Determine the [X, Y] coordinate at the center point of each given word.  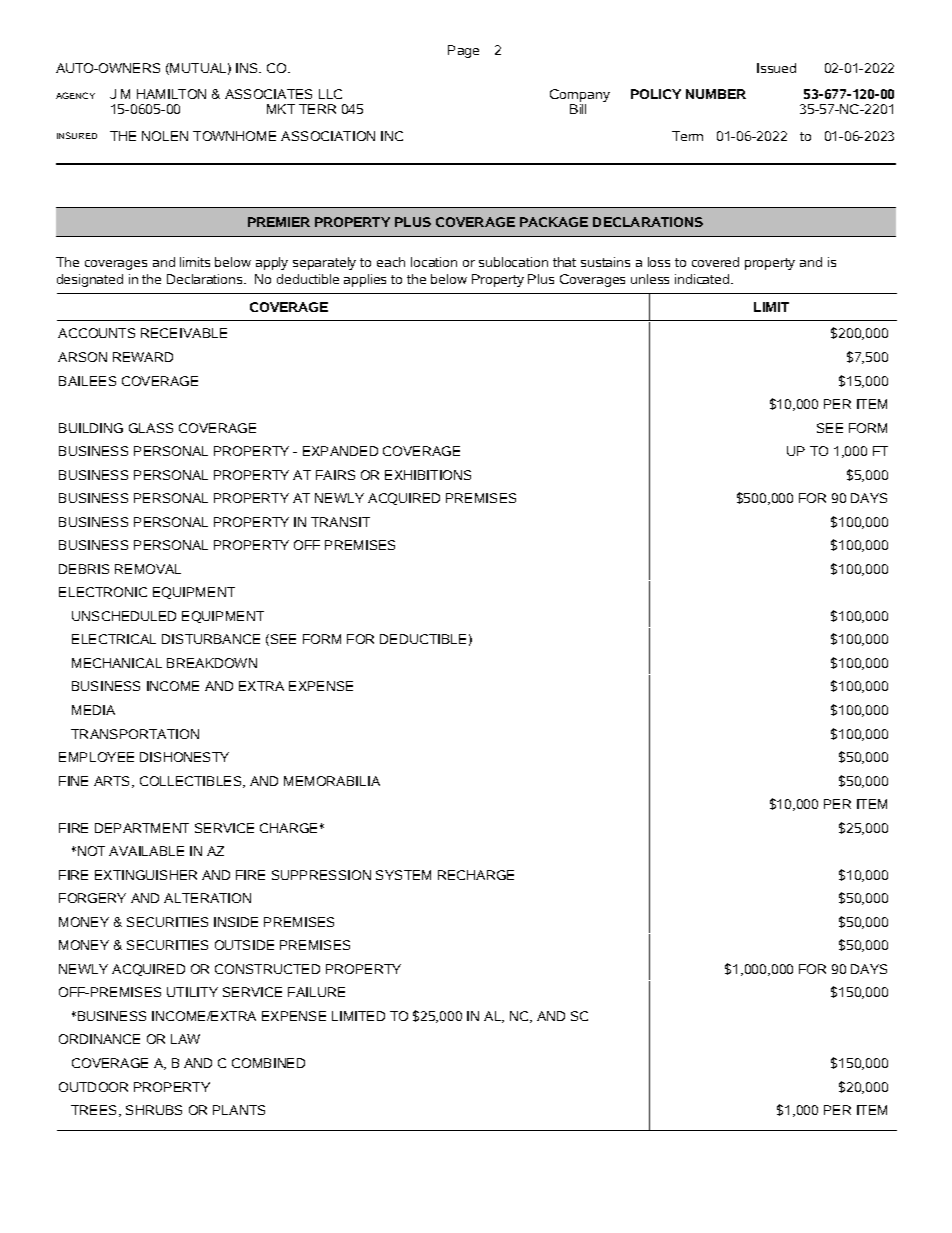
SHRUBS [154, 1110]
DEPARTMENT [142, 828]
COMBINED [268, 1063]
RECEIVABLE [184, 333]
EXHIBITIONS [428, 475]
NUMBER [716, 94]
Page [463, 51]
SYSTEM [403, 875]
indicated [703, 279]
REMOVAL [148, 569]
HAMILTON [171, 94]
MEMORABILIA [332, 781]
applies [365, 280]
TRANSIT [340, 522]
